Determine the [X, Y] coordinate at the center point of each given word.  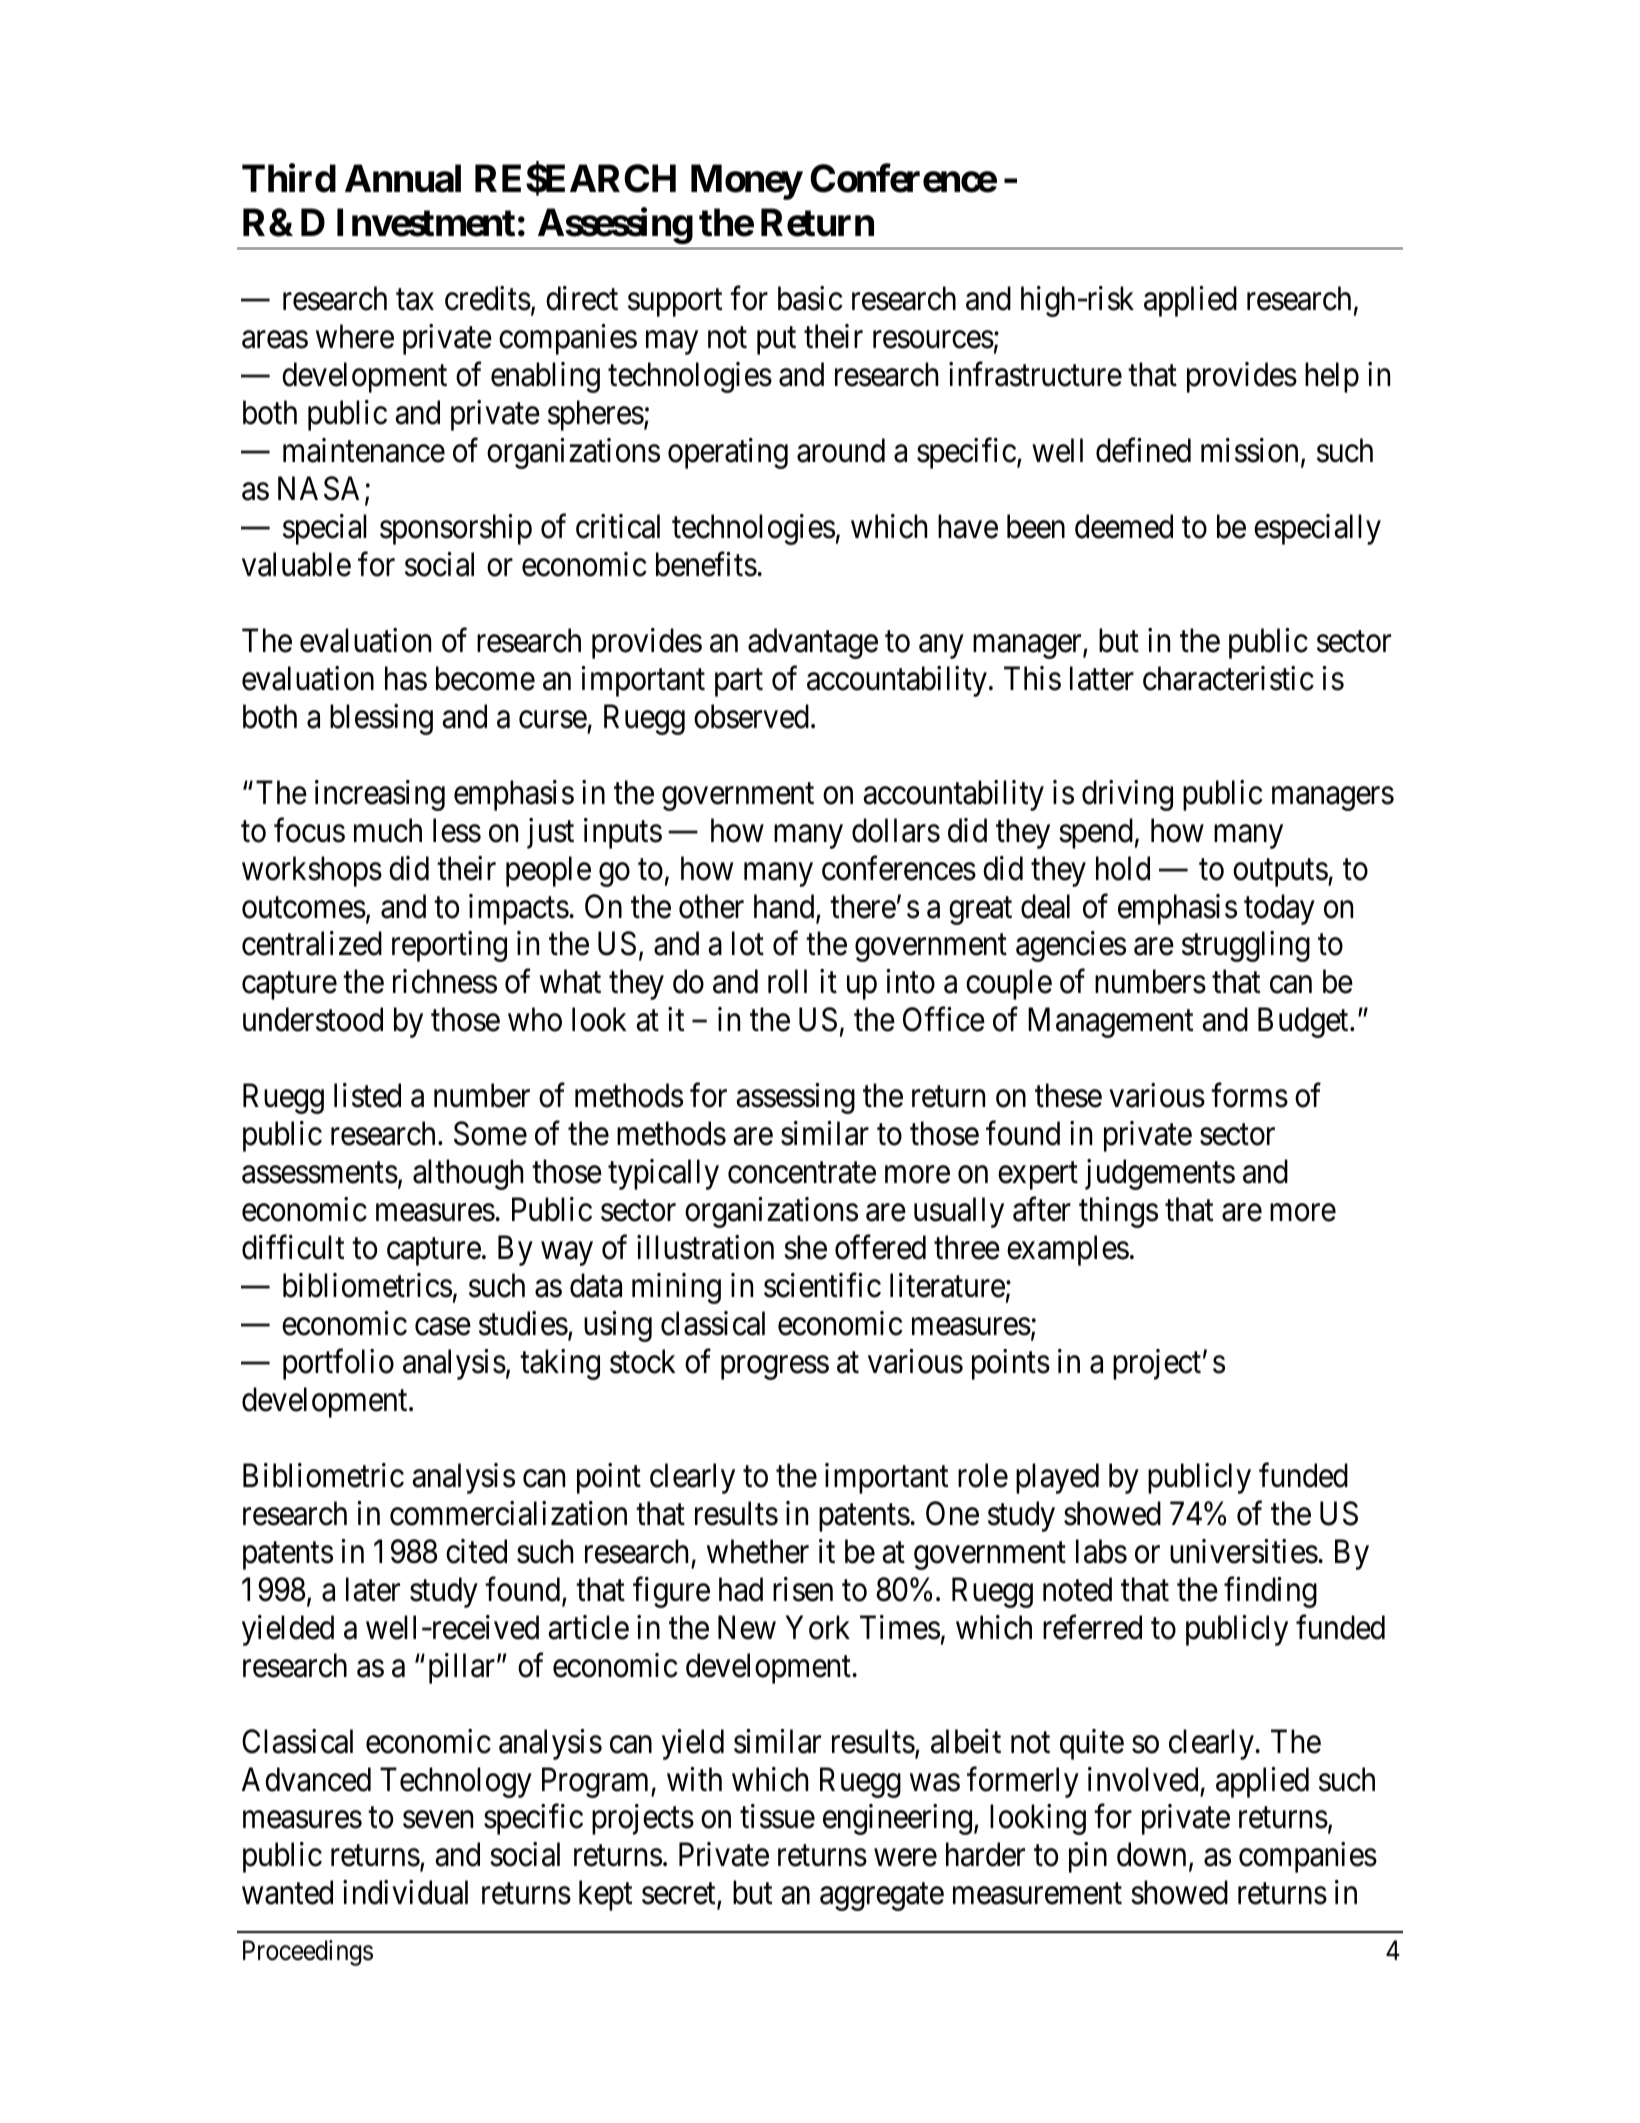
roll [787, 982]
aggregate [882, 1897]
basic [810, 298]
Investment [426, 223]
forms [1249, 1095]
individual [405, 1892]
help [1332, 377]
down [1151, 1855]
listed [367, 1095]
